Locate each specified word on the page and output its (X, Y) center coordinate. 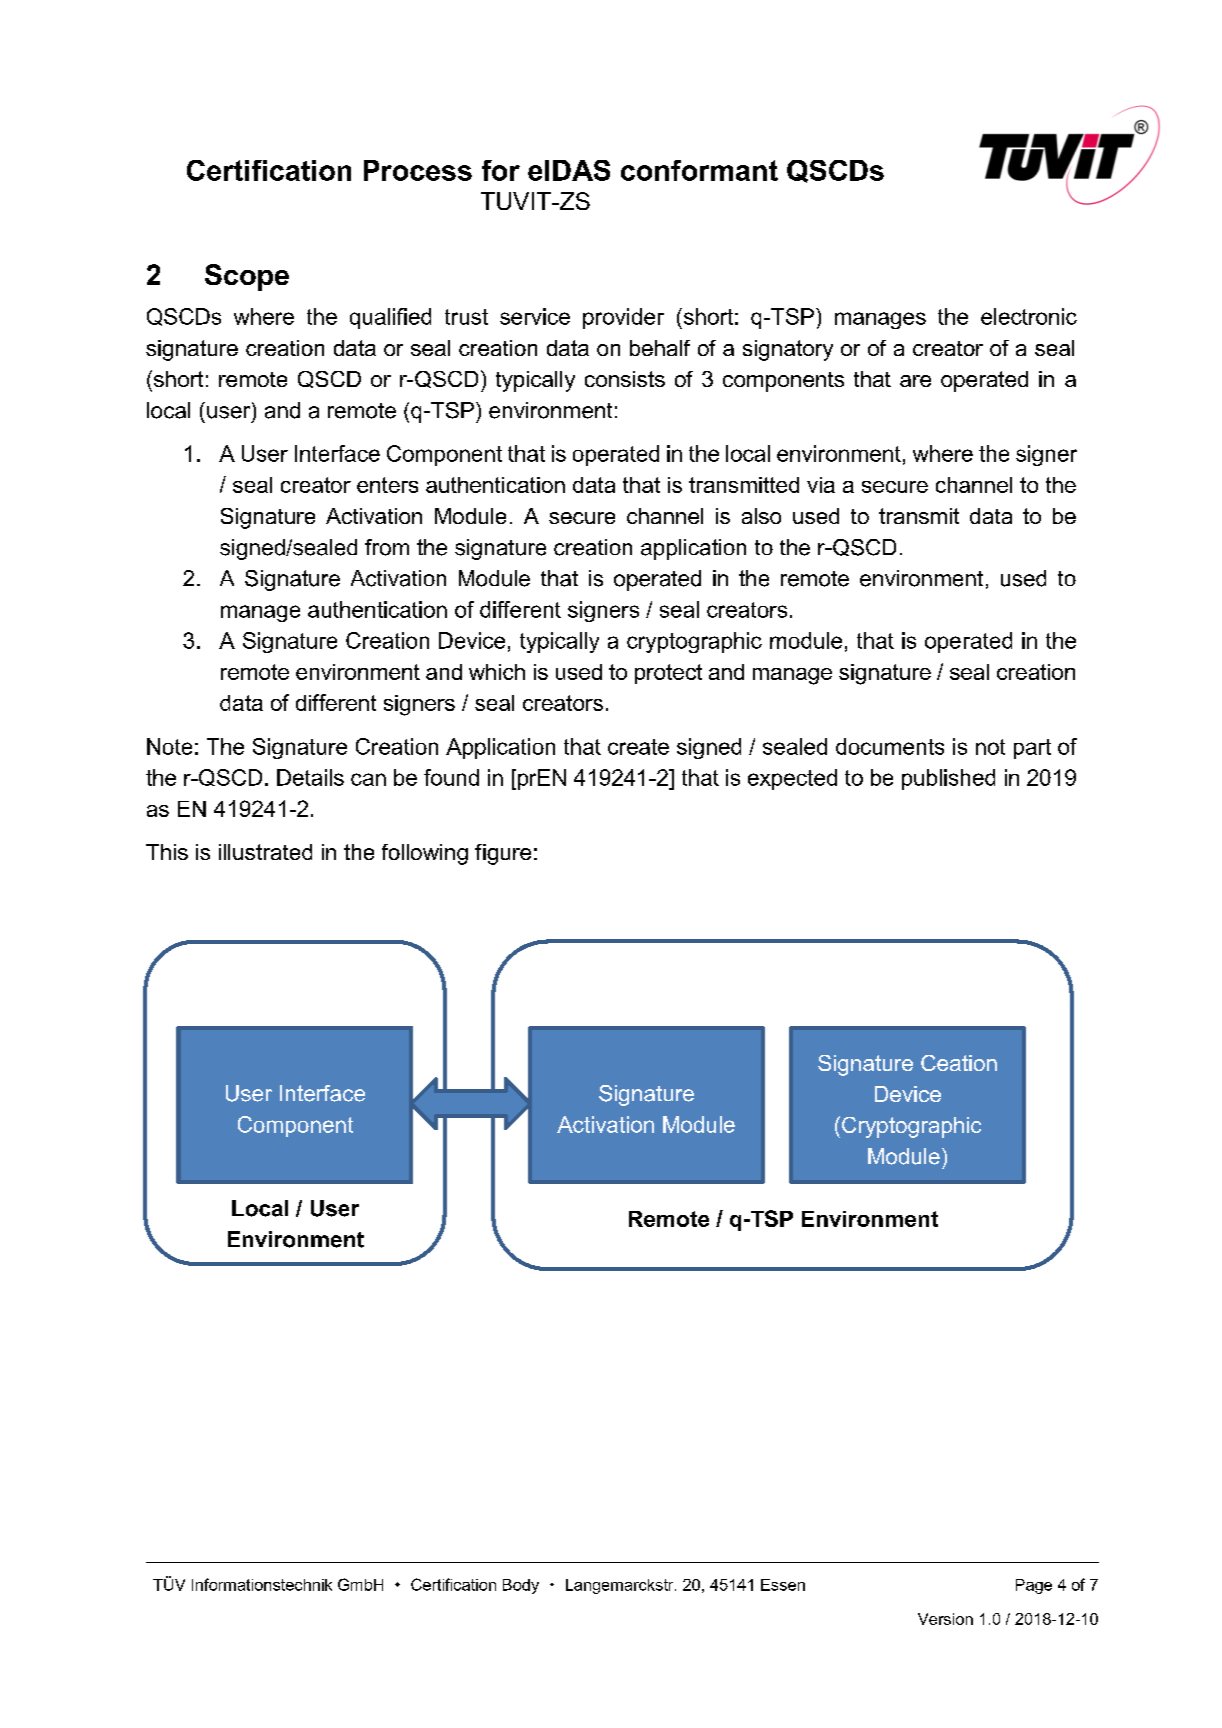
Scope (247, 277)
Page (1034, 1586)
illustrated (265, 852)
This (167, 852)
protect (668, 674)
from (387, 547)
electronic (1029, 316)
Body (521, 1586)
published (948, 779)
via (821, 485)
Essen (783, 1585)
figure (503, 854)
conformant (699, 170)
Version (945, 1619)
